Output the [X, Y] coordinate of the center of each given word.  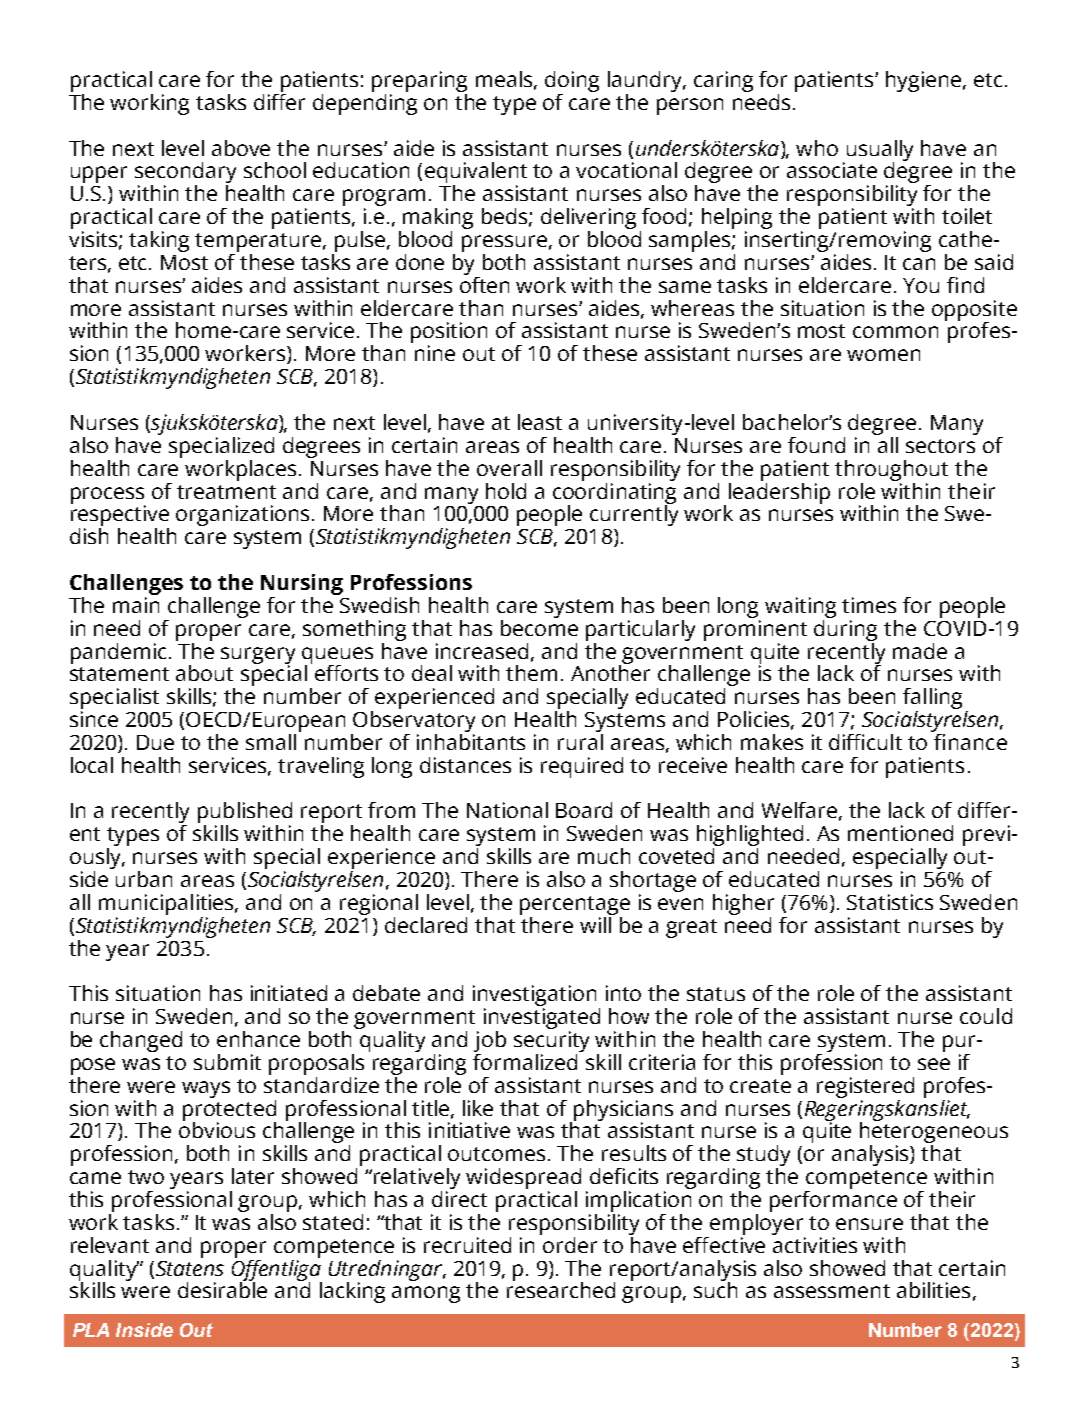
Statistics [890, 902]
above [241, 148]
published [245, 814]
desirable [222, 1288]
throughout [891, 470]
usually [880, 151]
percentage [575, 905]
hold [506, 491]
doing [572, 83]
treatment [226, 492]
